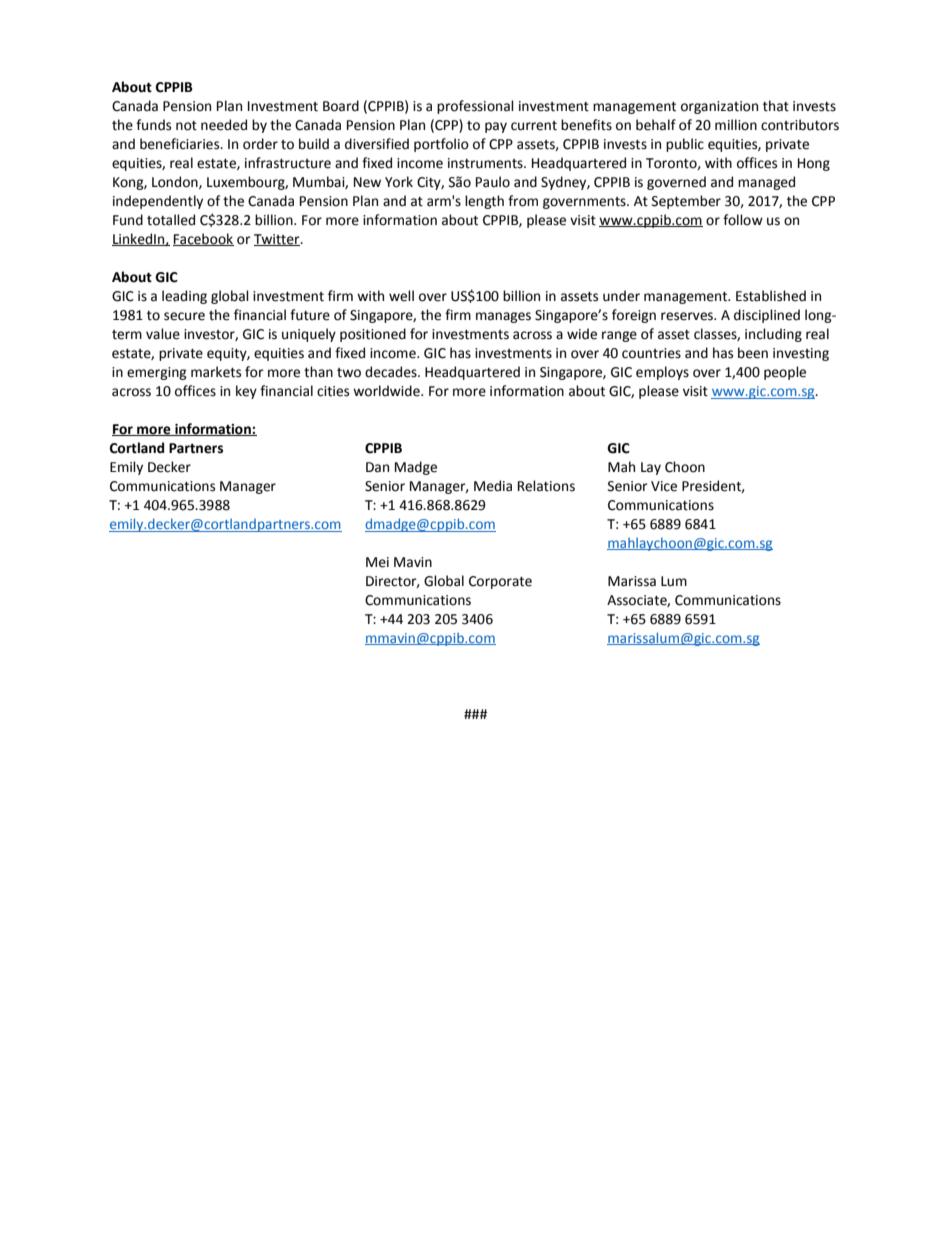  What do you see at coordinates (736, 125) in the image?
I see `million` at bounding box center [736, 125].
